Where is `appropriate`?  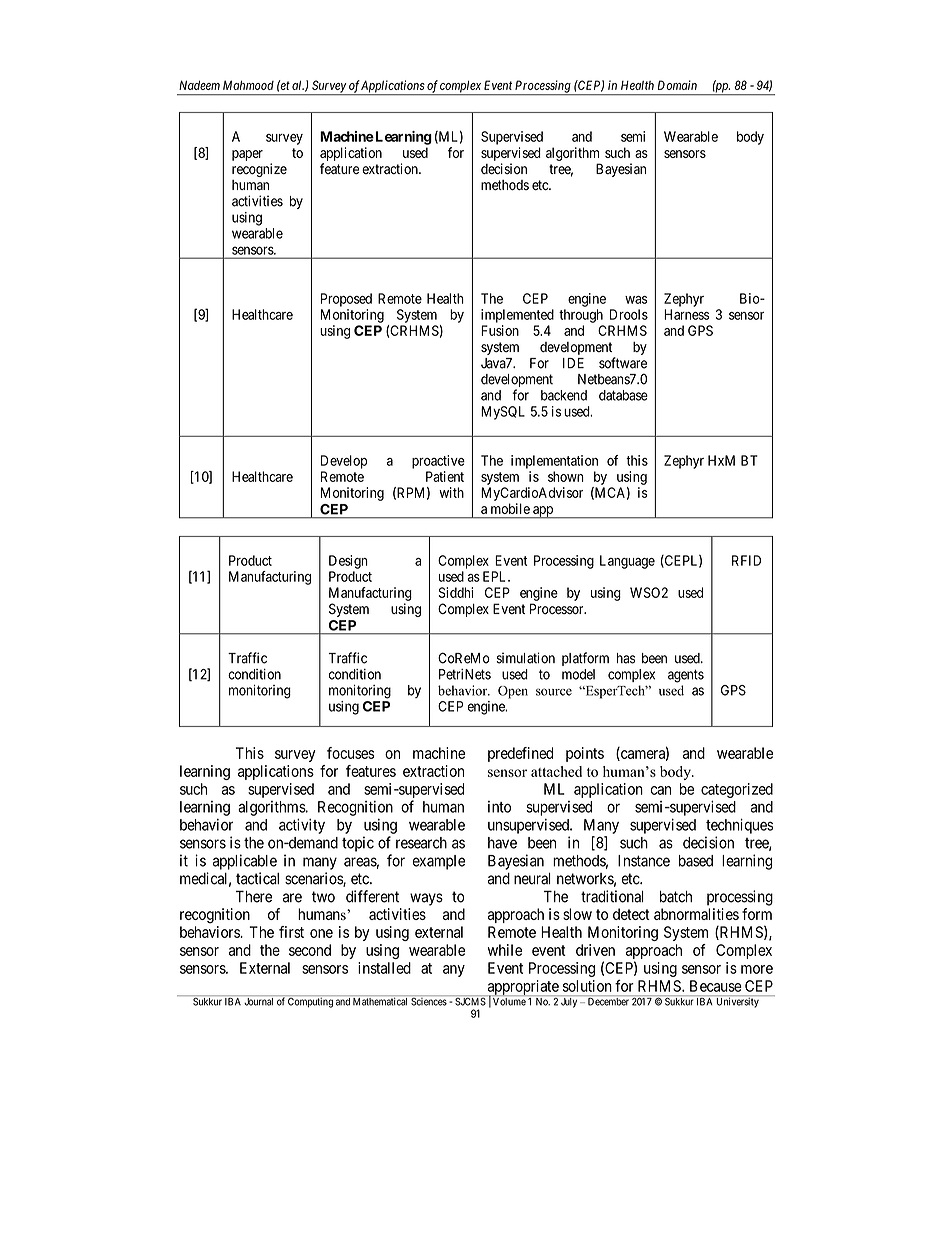
appropriate is located at coordinates (522, 988).
